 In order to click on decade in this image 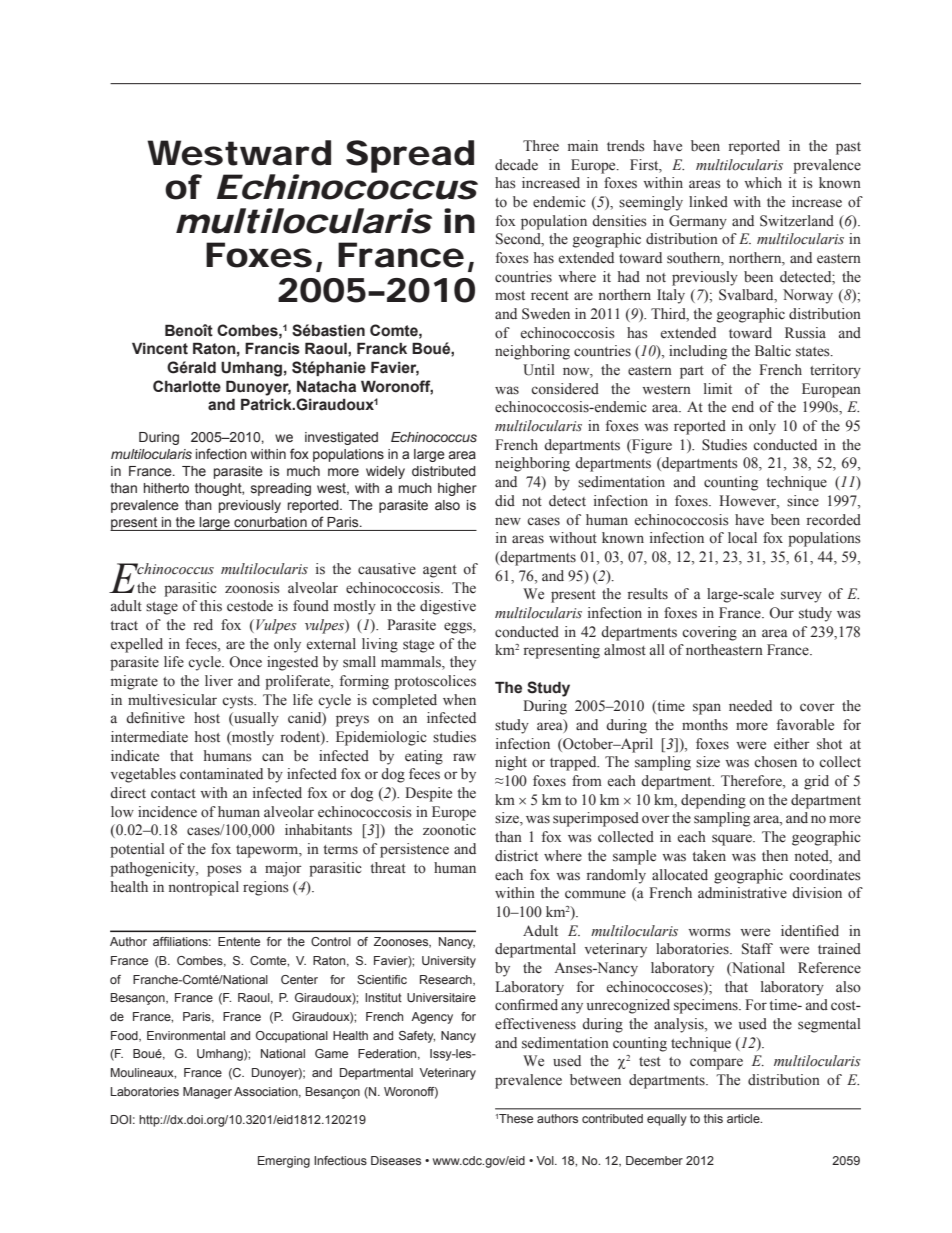, I will do `click(516, 165)`.
